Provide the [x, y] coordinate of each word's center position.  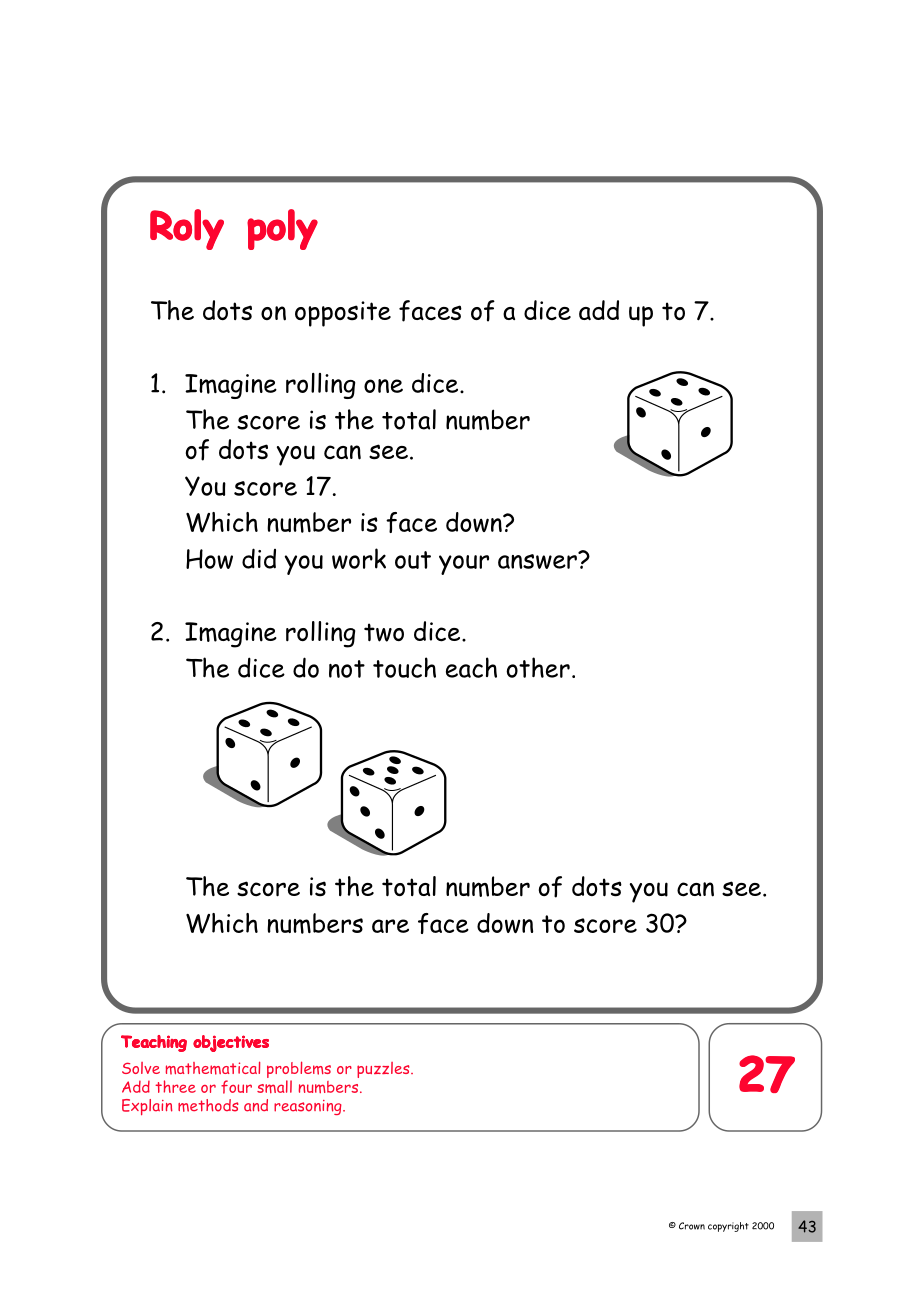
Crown [692, 1226]
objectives [231, 1043]
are [390, 926]
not [347, 669]
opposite [343, 314]
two [384, 632]
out [413, 560]
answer [538, 560]
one [383, 386]
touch [404, 667]
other [538, 667]
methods [208, 1105]
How [209, 559]
